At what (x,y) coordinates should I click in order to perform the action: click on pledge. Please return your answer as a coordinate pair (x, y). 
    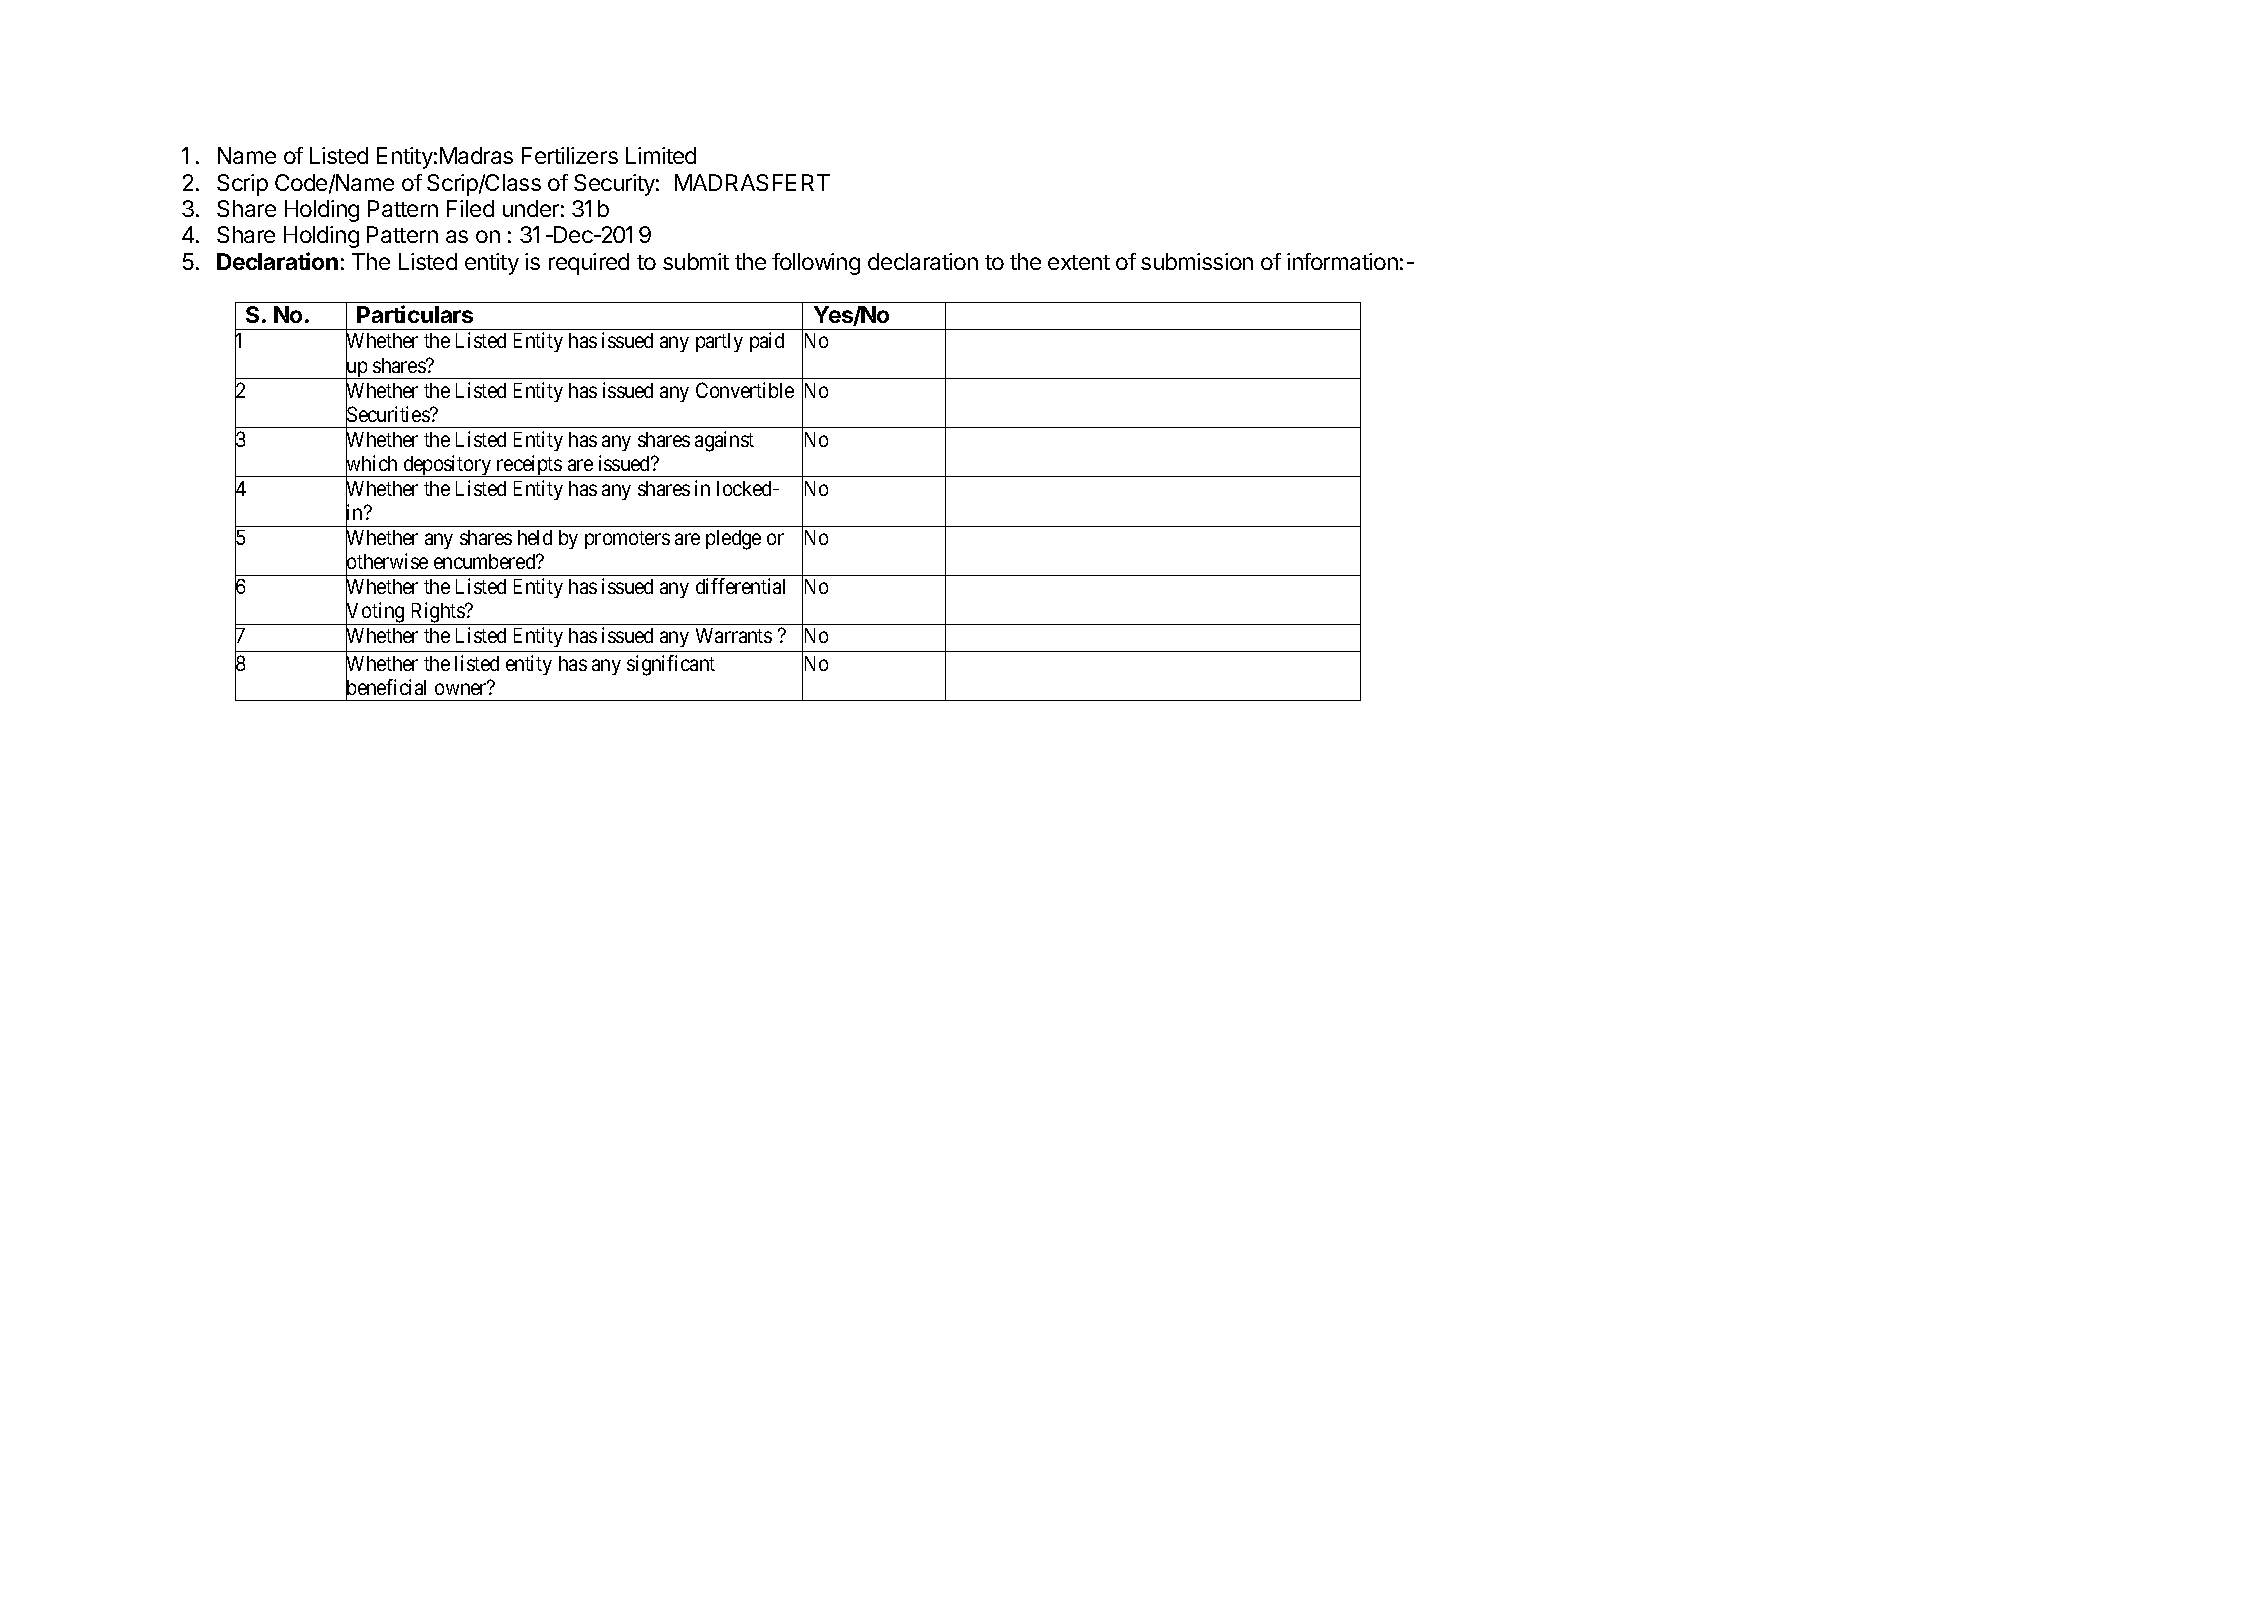
    Looking at the image, I should click on (733, 540).
